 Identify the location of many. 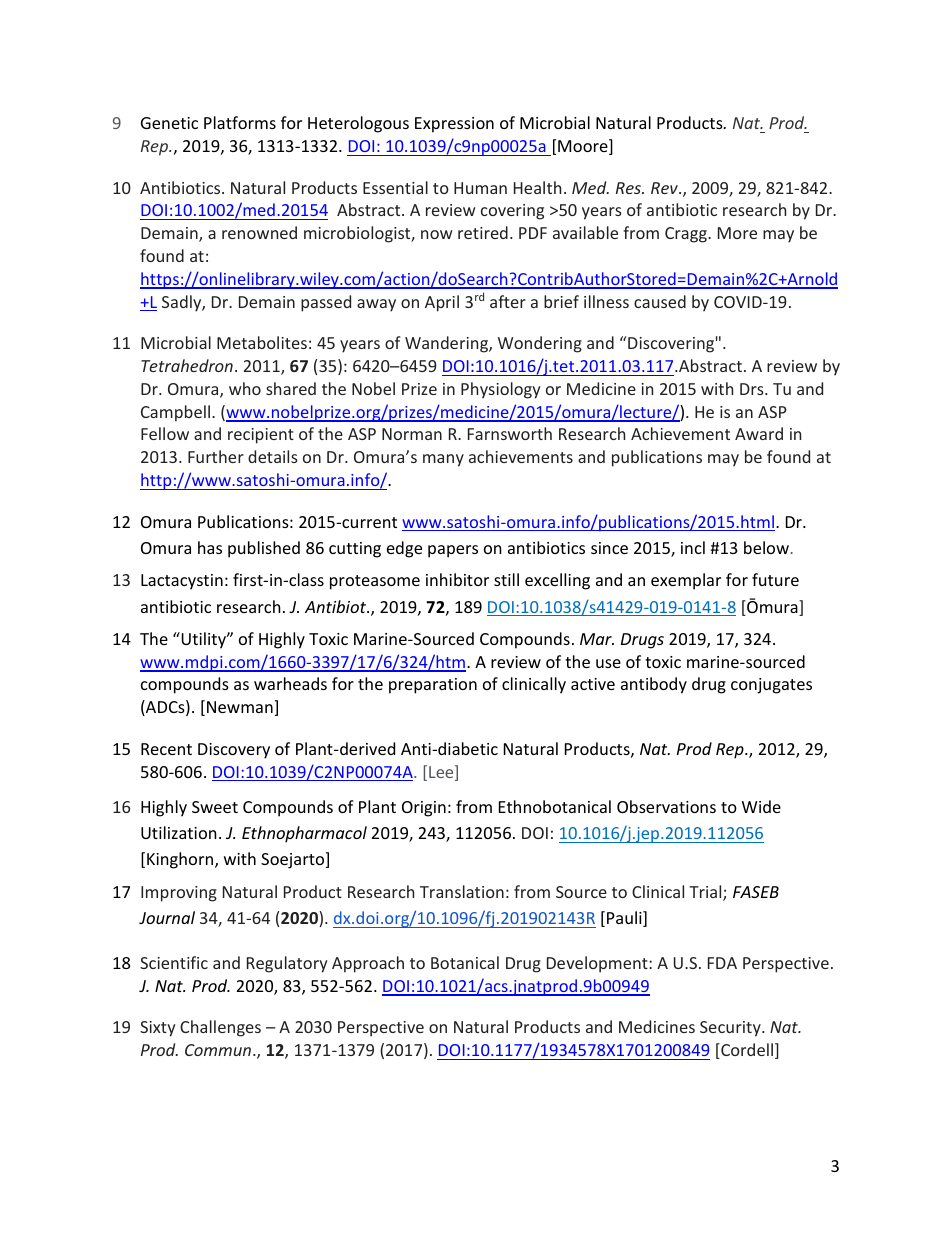
(443, 460).
